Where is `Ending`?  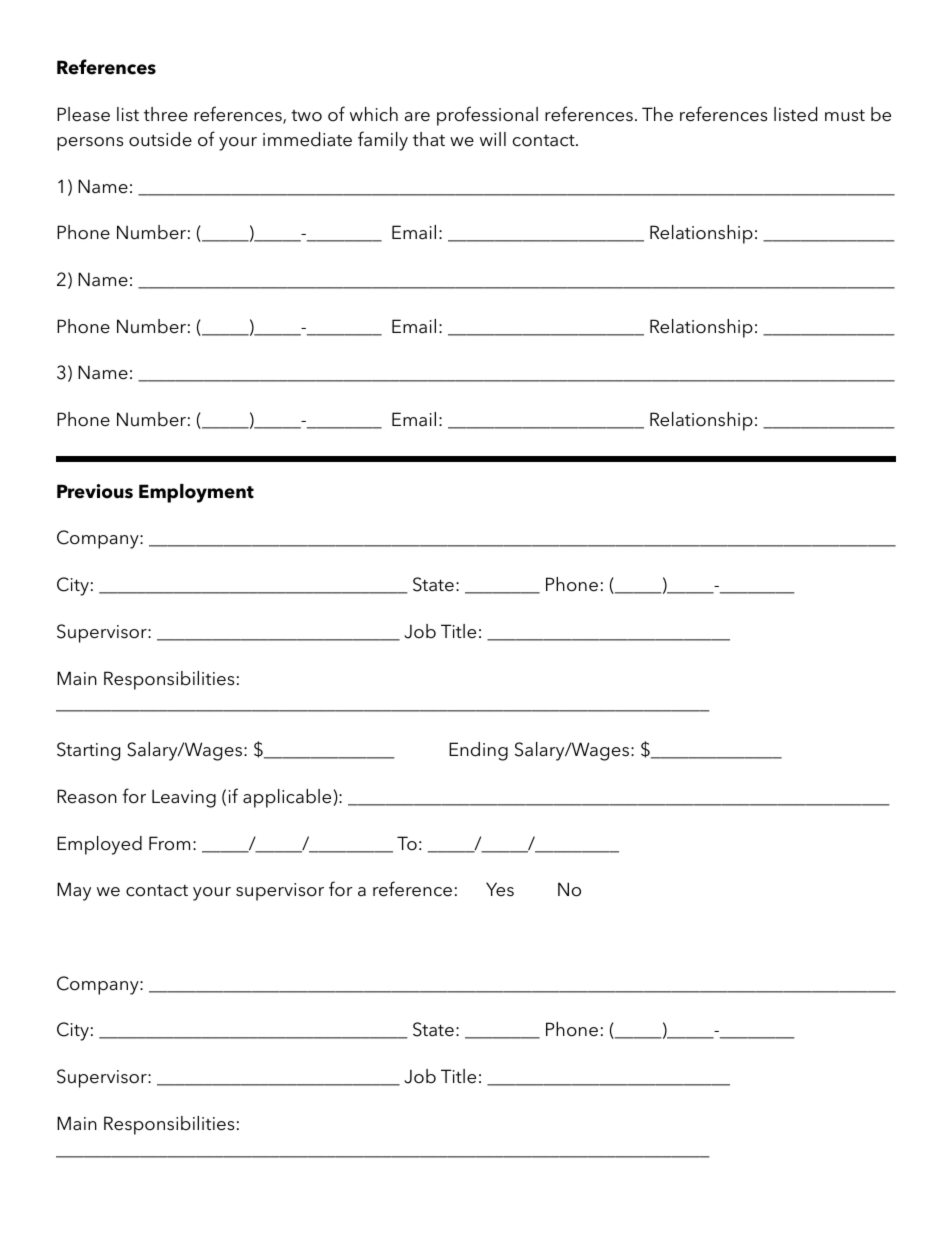 Ending is located at coordinates (478, 751).
